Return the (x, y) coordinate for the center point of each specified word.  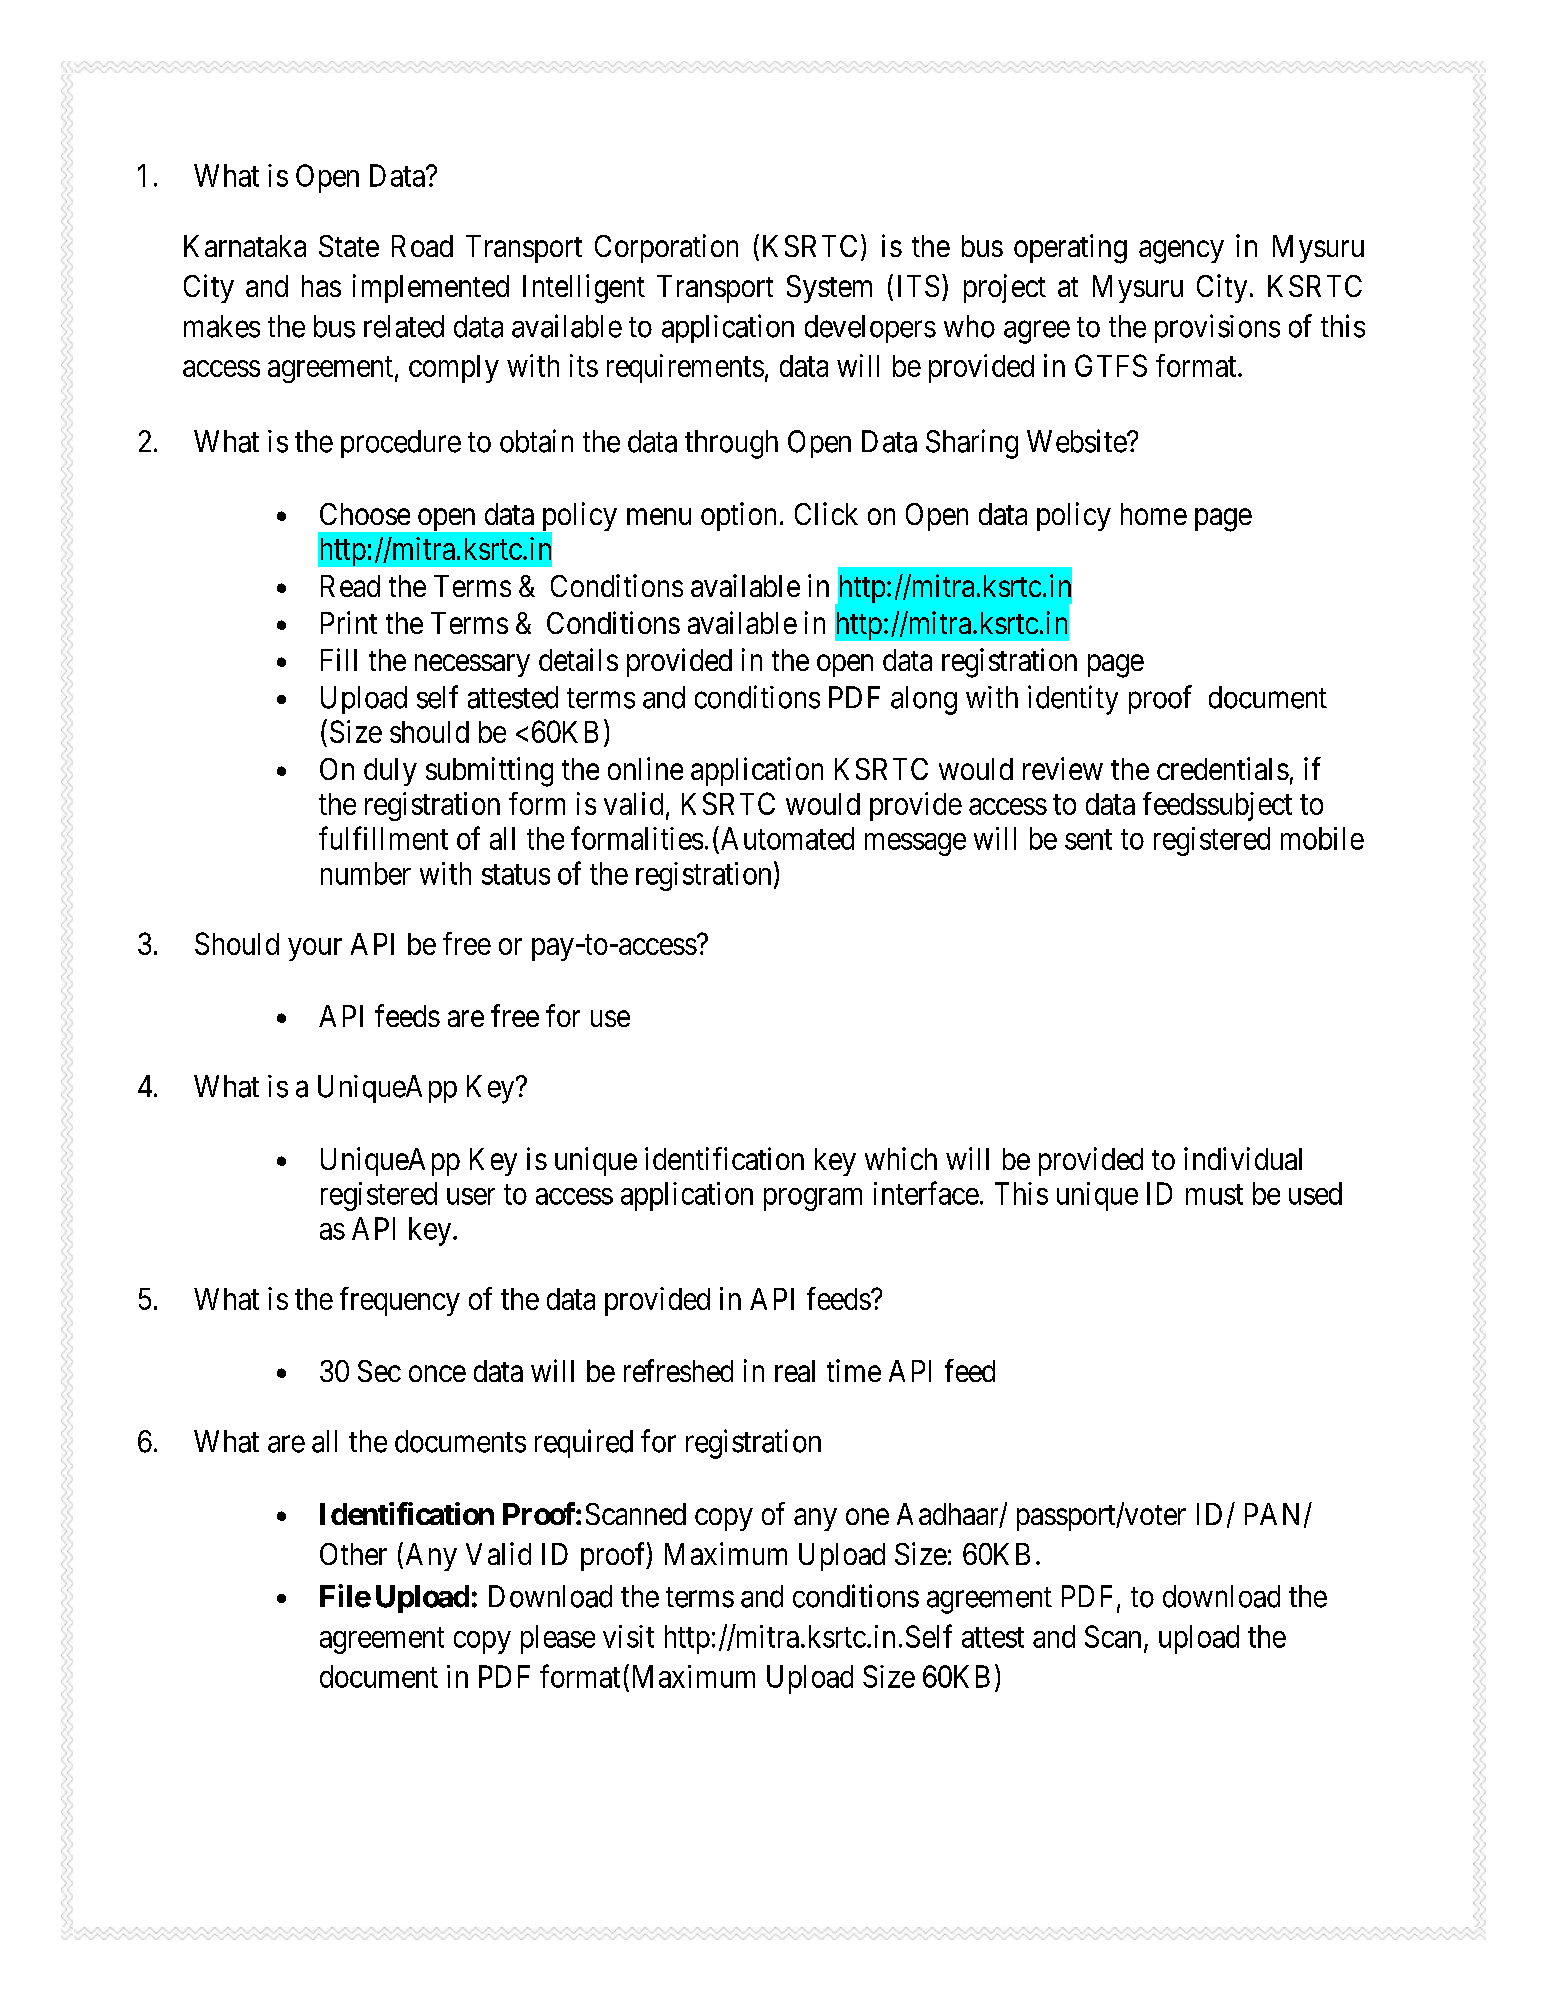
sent (1088, 839)
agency (1181, 252)
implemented (431, 288)
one (867, 1517)
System (829, 289)
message (915, 844)
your (315, 949)
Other (353, 1554)
